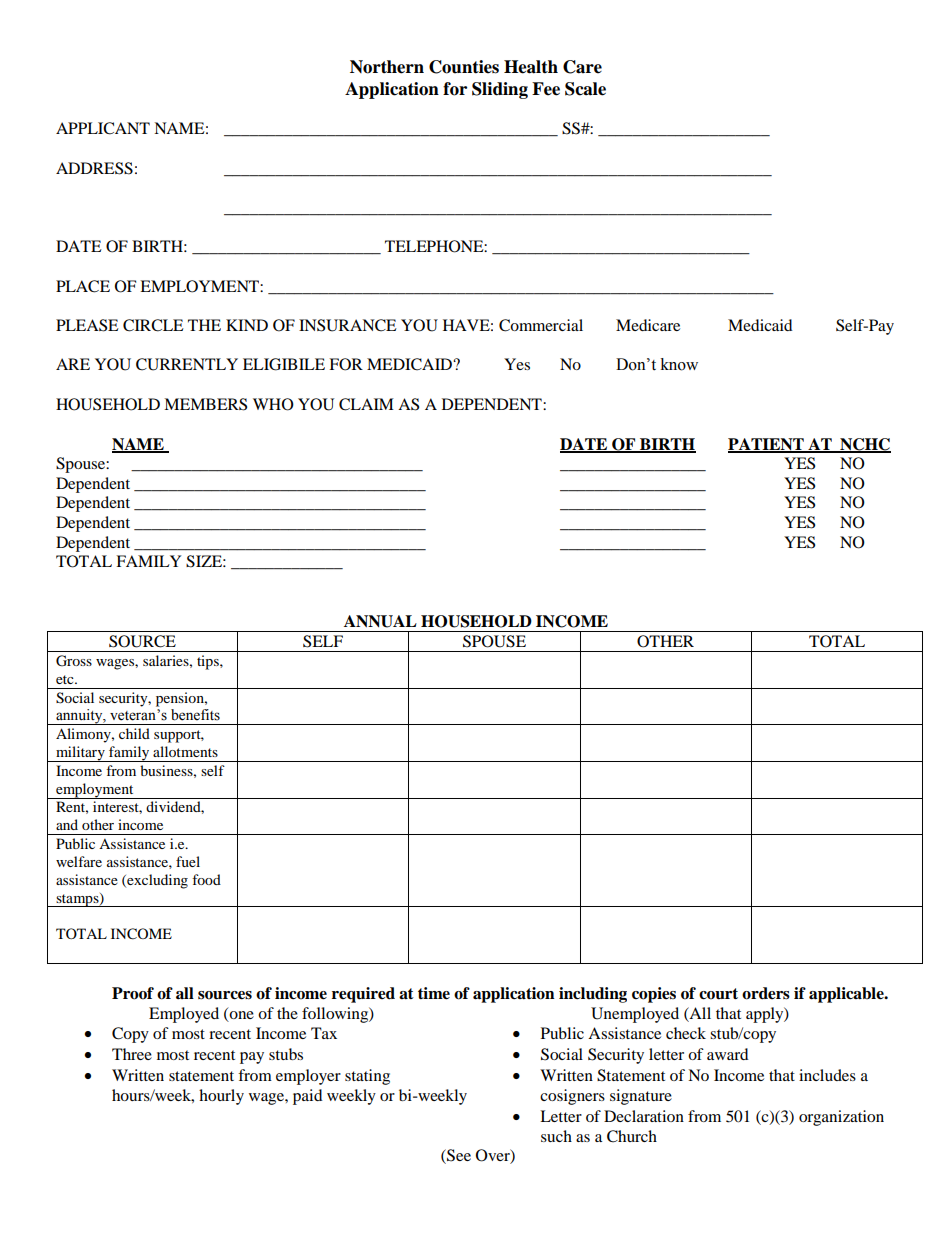 This screenshot has height=1233, width=952. What do you see at coordinates (205, 404) in the screenshot?
I see `MEMBERS` at bounding box center [205, 404].
